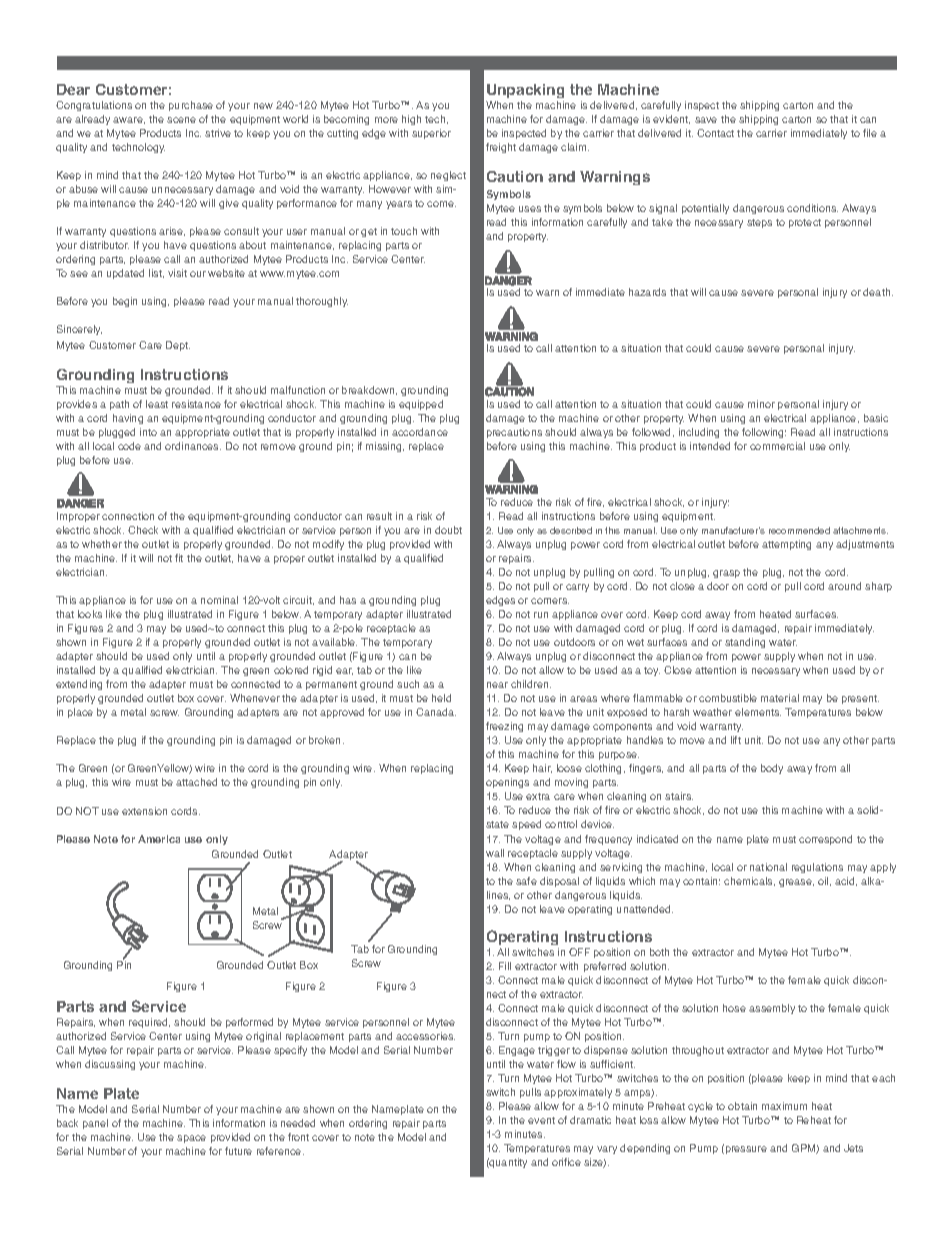  What do you see at coordinates (777, 446) in the screenshot?
I see `commercial` at bounding box center [777, 446].
